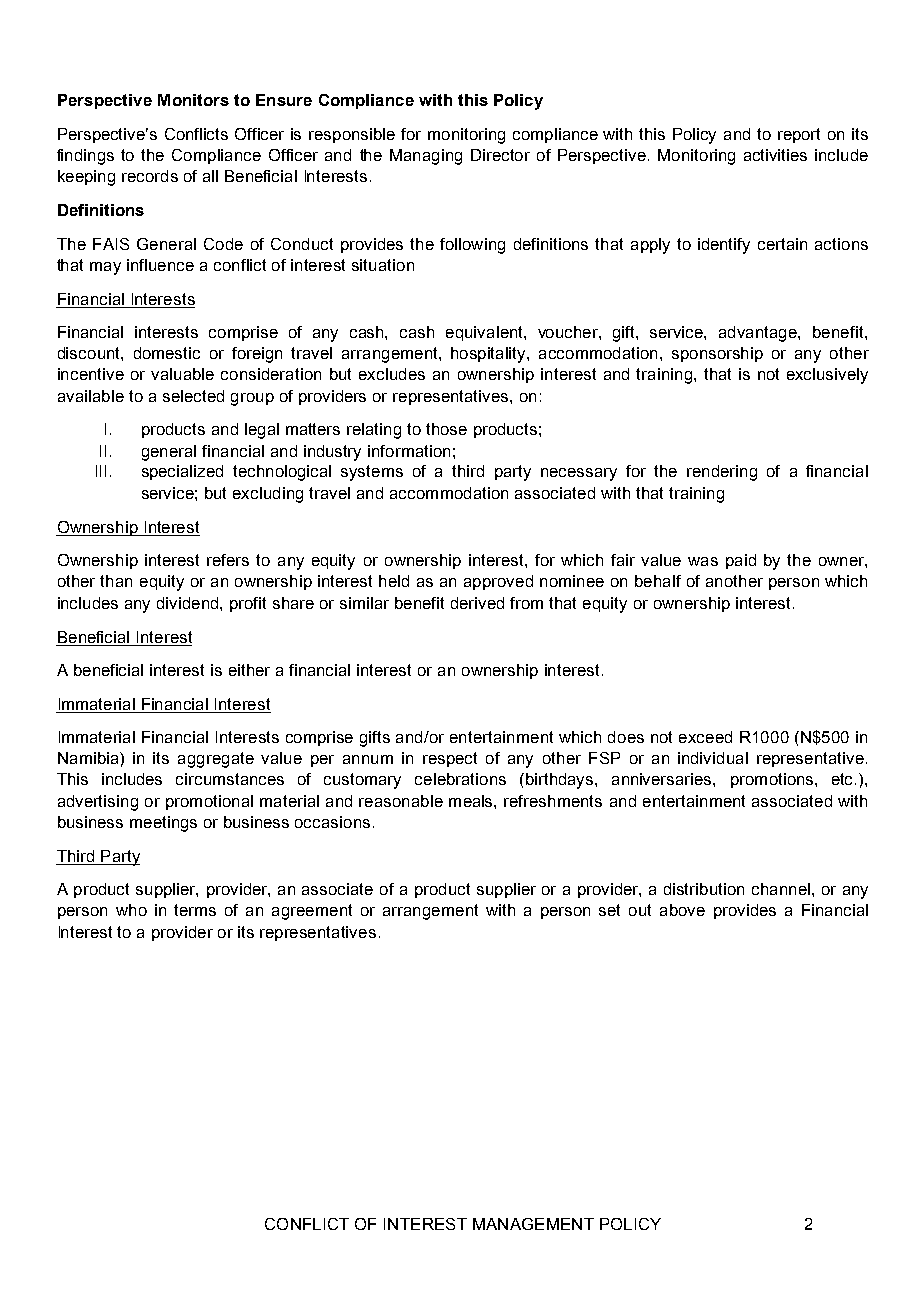  Describe the element at coordinates (705, 737) in the screenshot. I see `exceed` at that location.
